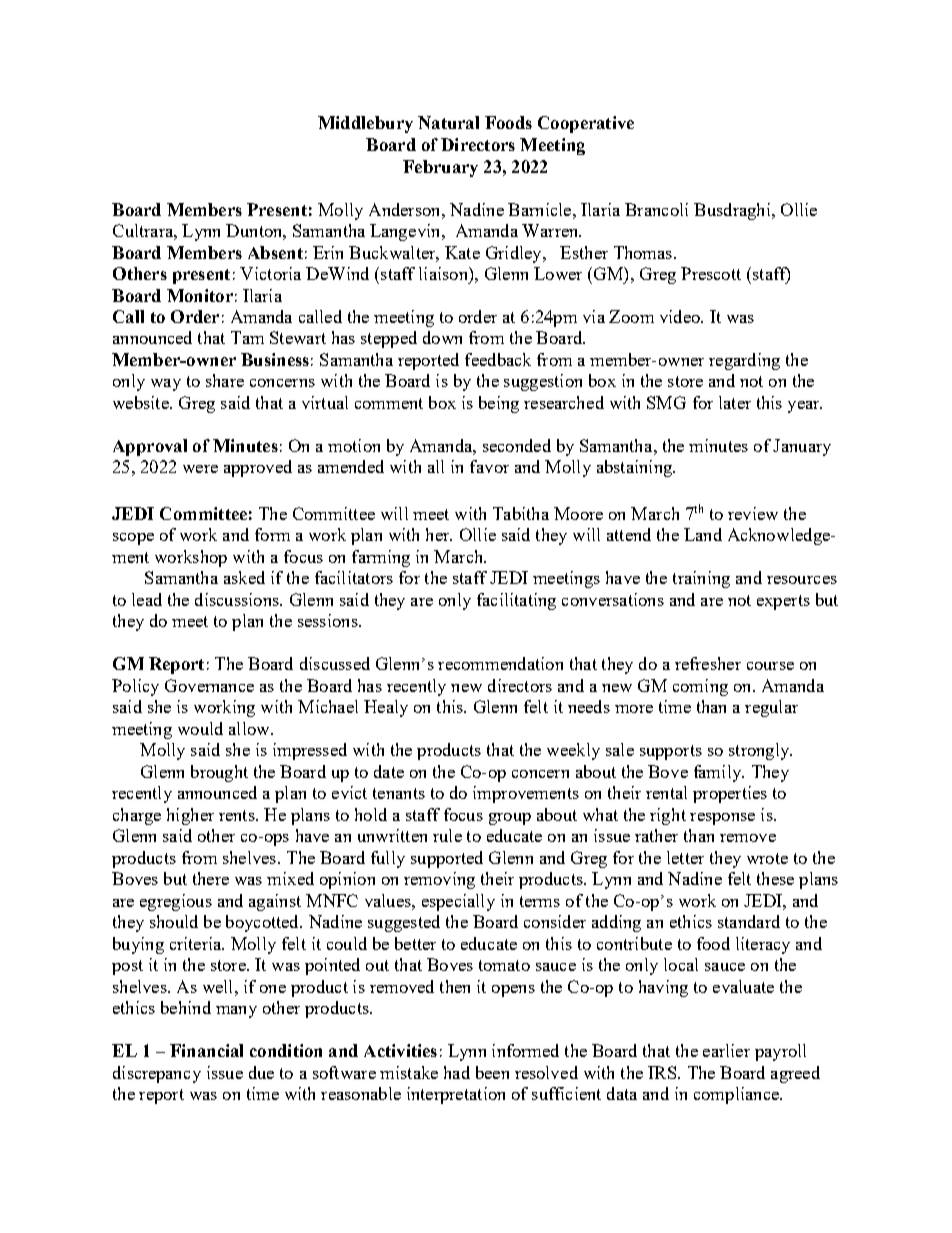 This screenshot has height=1233, width=952. What do you see at coordinates (726, 1050) in the screenshot?
I see `earlier` at bounding box center [726, 1050].
